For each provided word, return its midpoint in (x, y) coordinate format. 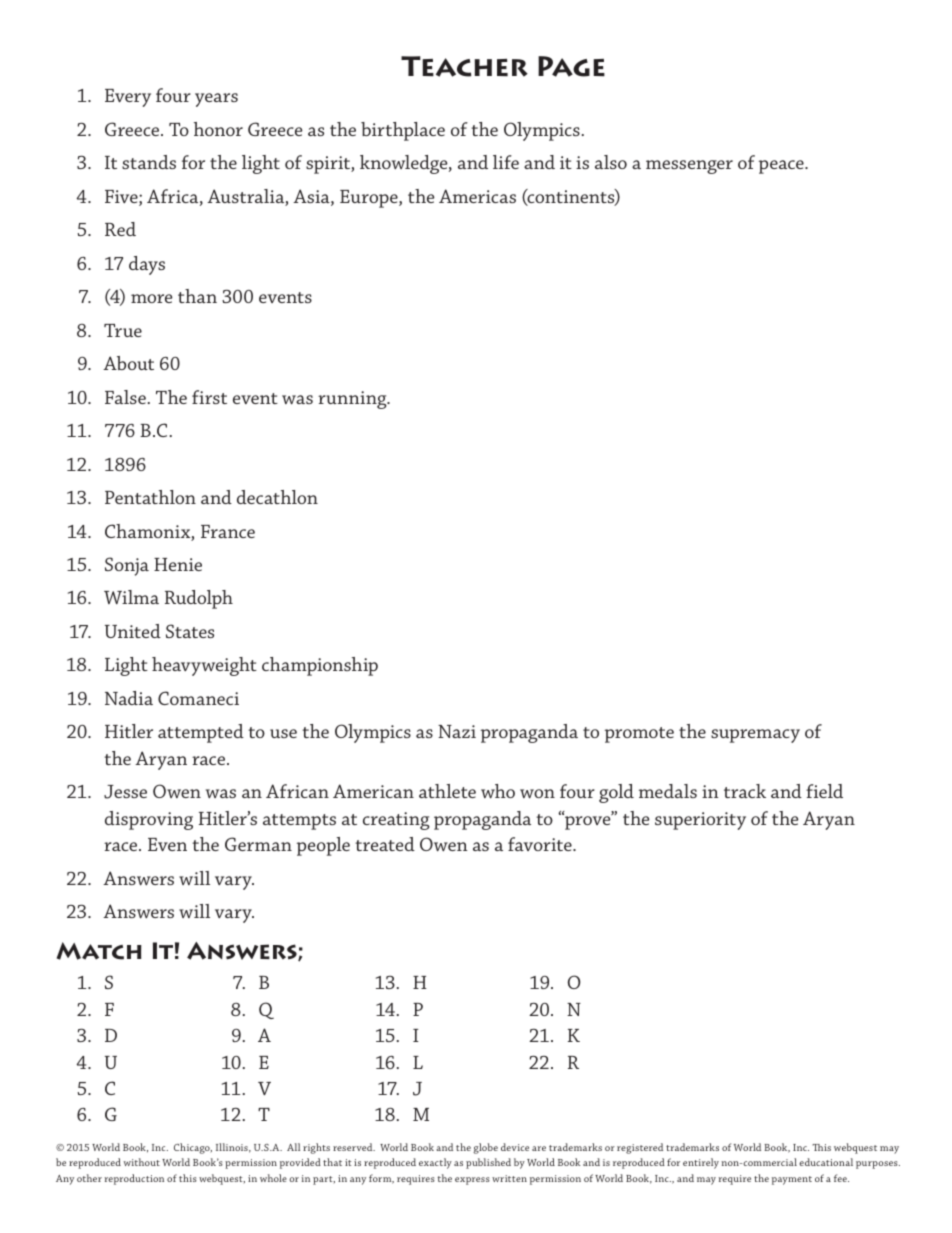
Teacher (464, 66)
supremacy (755, 736)
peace (782, 167)
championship (320, 666)
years (216, 100)
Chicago (193, 1148)
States (190, 631)
